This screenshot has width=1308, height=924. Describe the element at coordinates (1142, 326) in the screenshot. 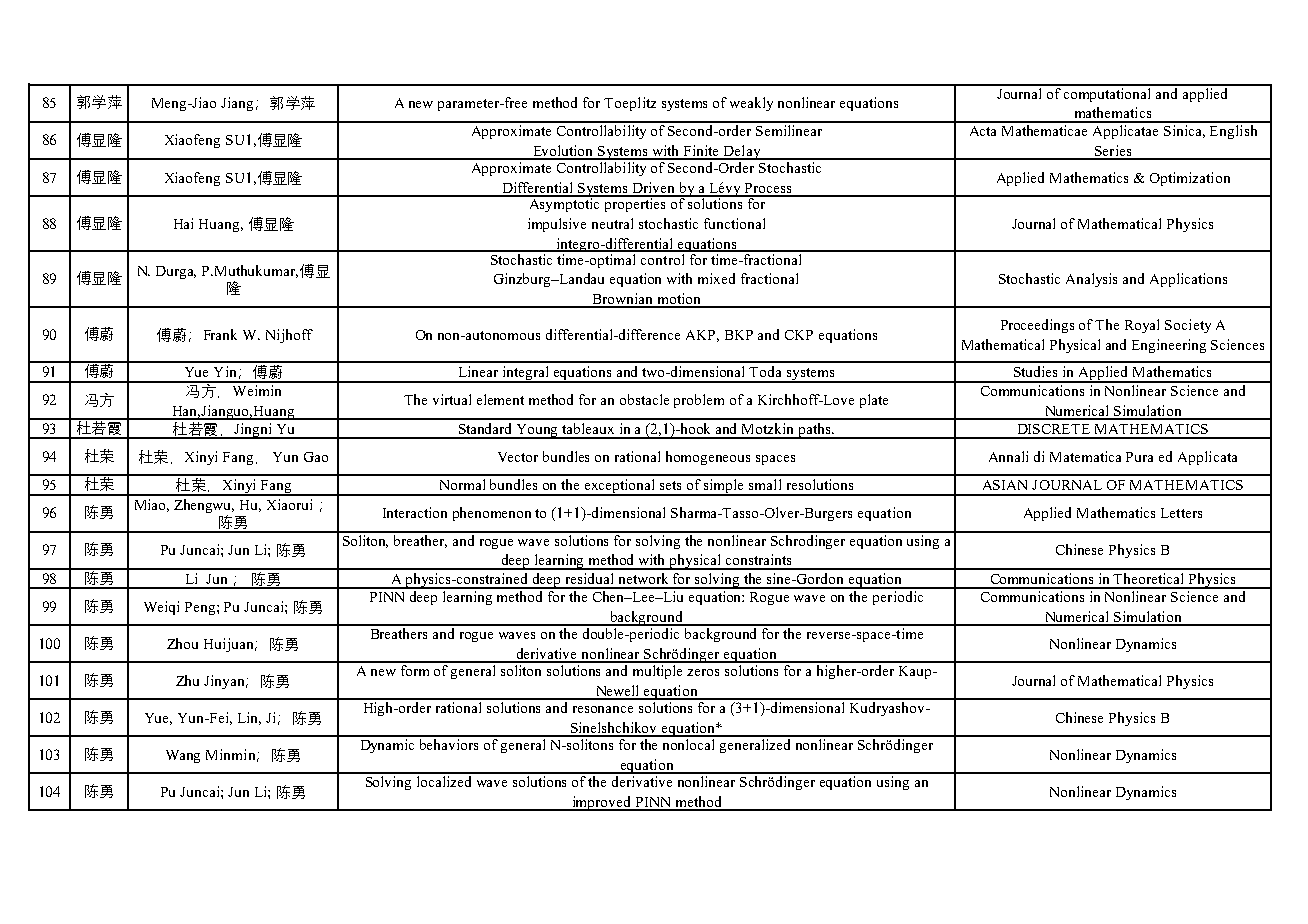

I see `Royal` at that location.
